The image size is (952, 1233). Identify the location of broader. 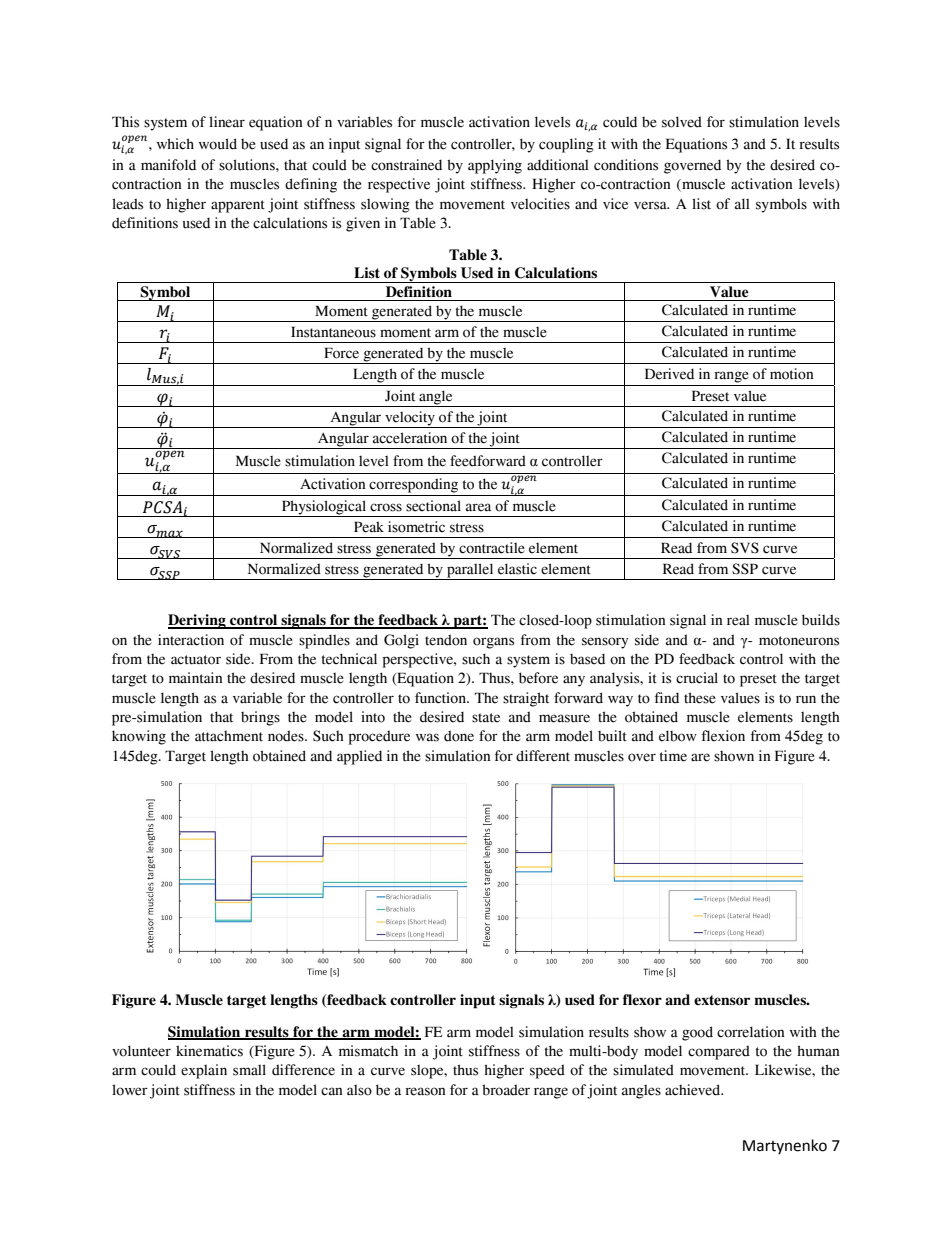
(506, 1090).
